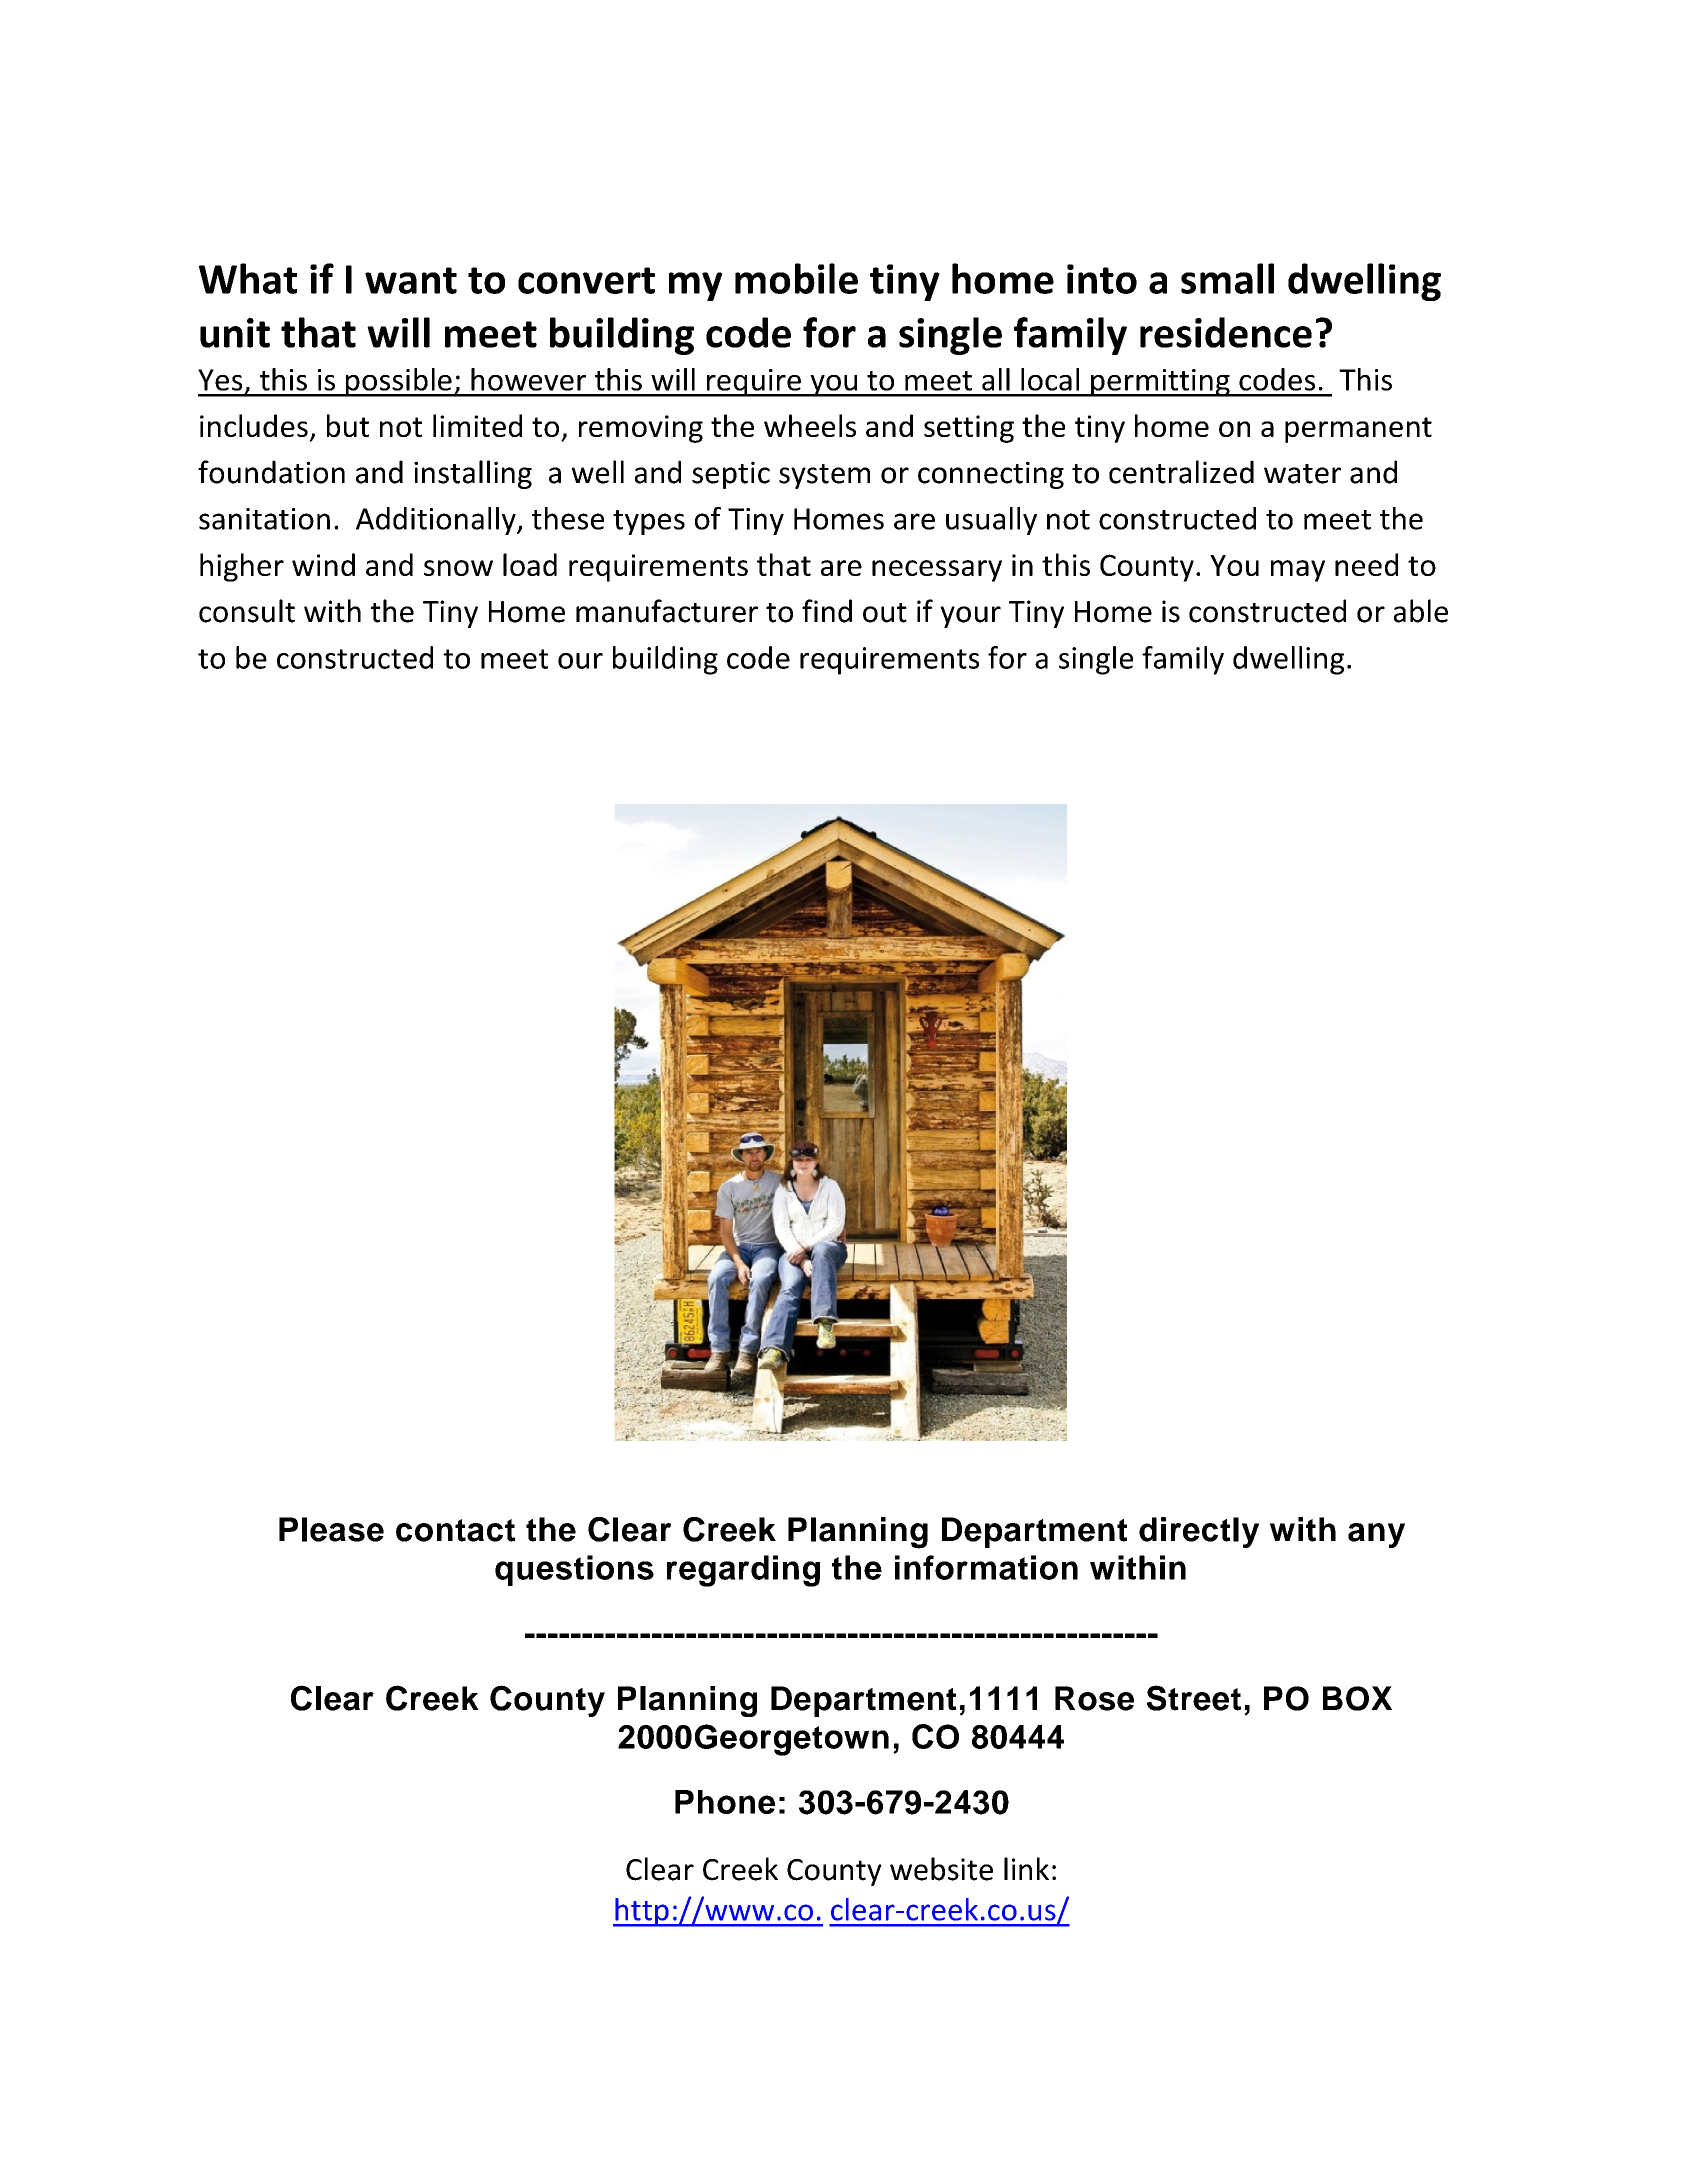  I want to click on any, so click(1376, 1535).
